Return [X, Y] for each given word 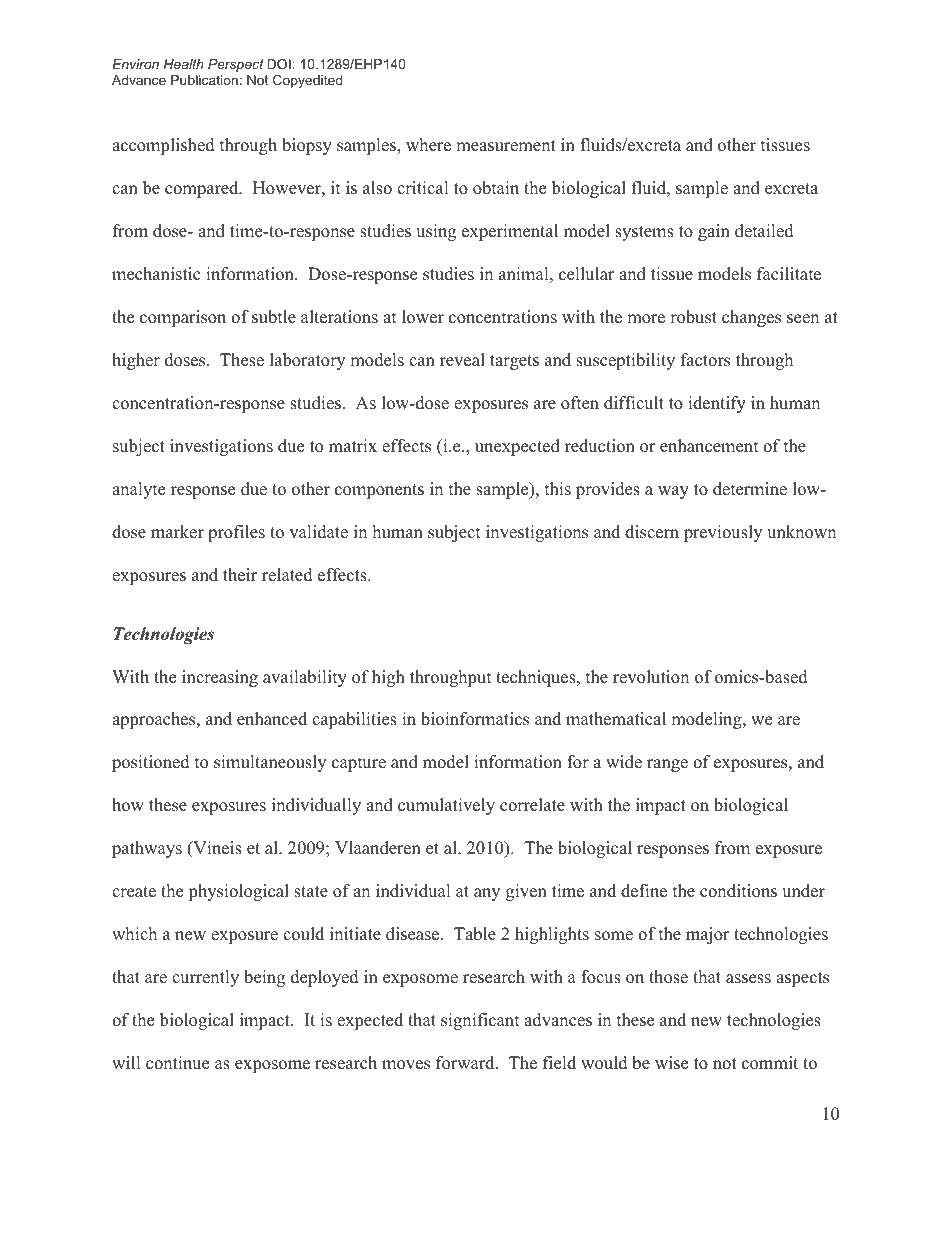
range [667, 765]
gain [714, 232]
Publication [204, 80]
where [428, 145]
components [379, 491]
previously [723, 533]
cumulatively [446, 806]
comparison [183, 318]
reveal [462, 360]
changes [751, 318]
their [240, 575]
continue [177, 1063]
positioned [151, 763]
